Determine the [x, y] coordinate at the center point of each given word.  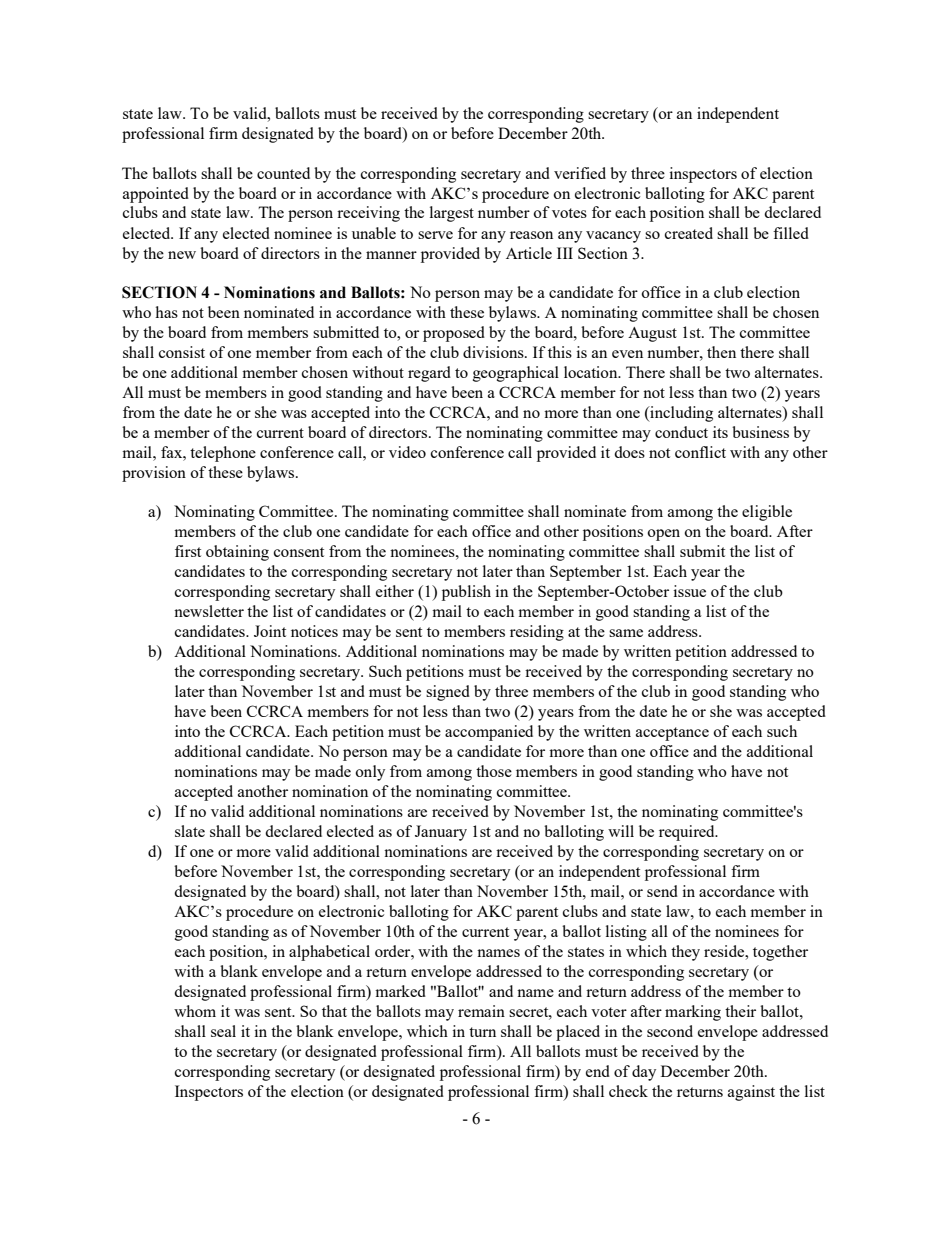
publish [466, 593]
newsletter [209, 611]
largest [452, 214]
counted [283, 173]
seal [223, 1031]
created [689, 233]
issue [689, 591]
